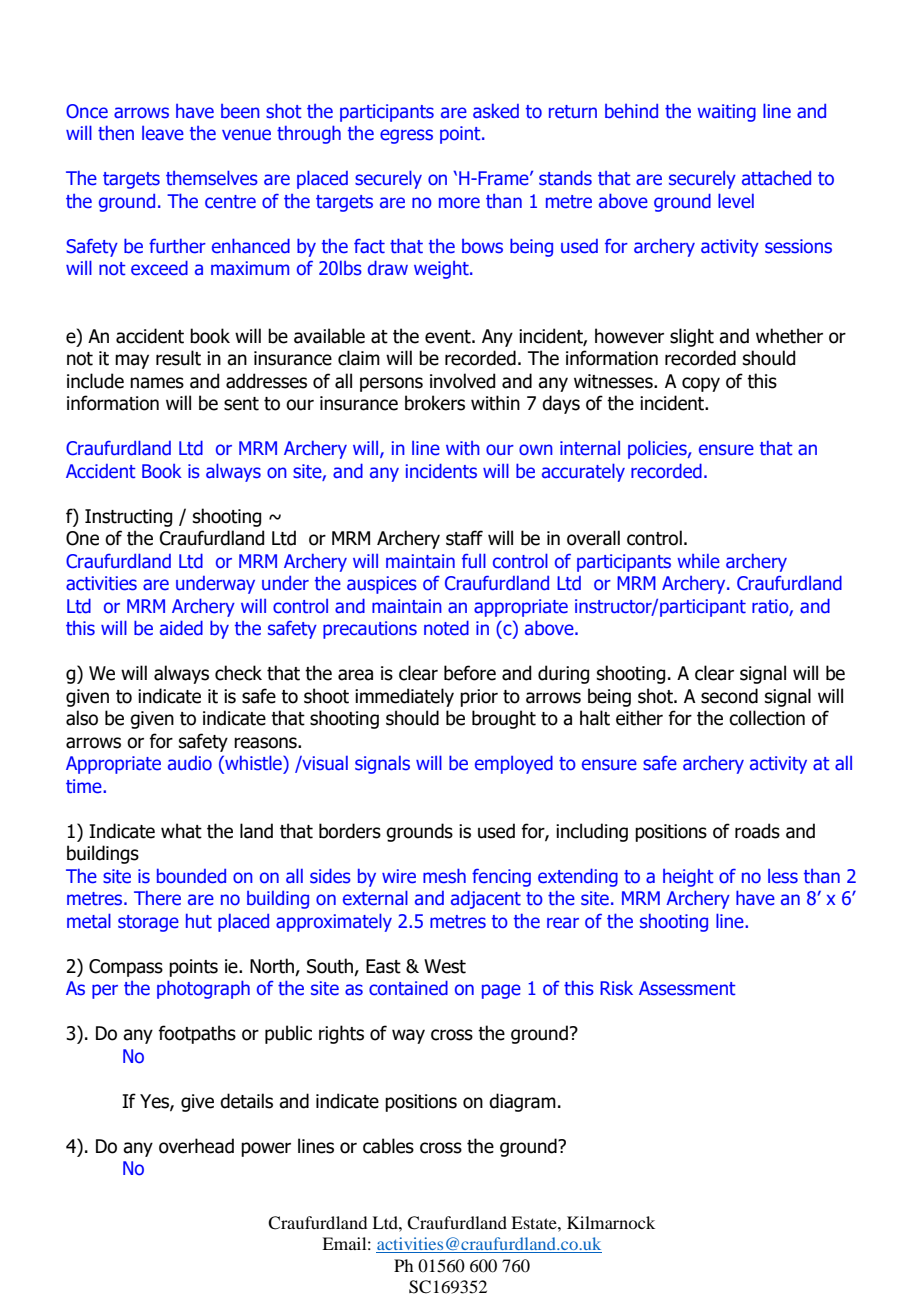 The width and height of the screenshot is (924, 1308). Describe the element at coordinates (388, 1146) in the screenshot. I see `cables` at that location.
